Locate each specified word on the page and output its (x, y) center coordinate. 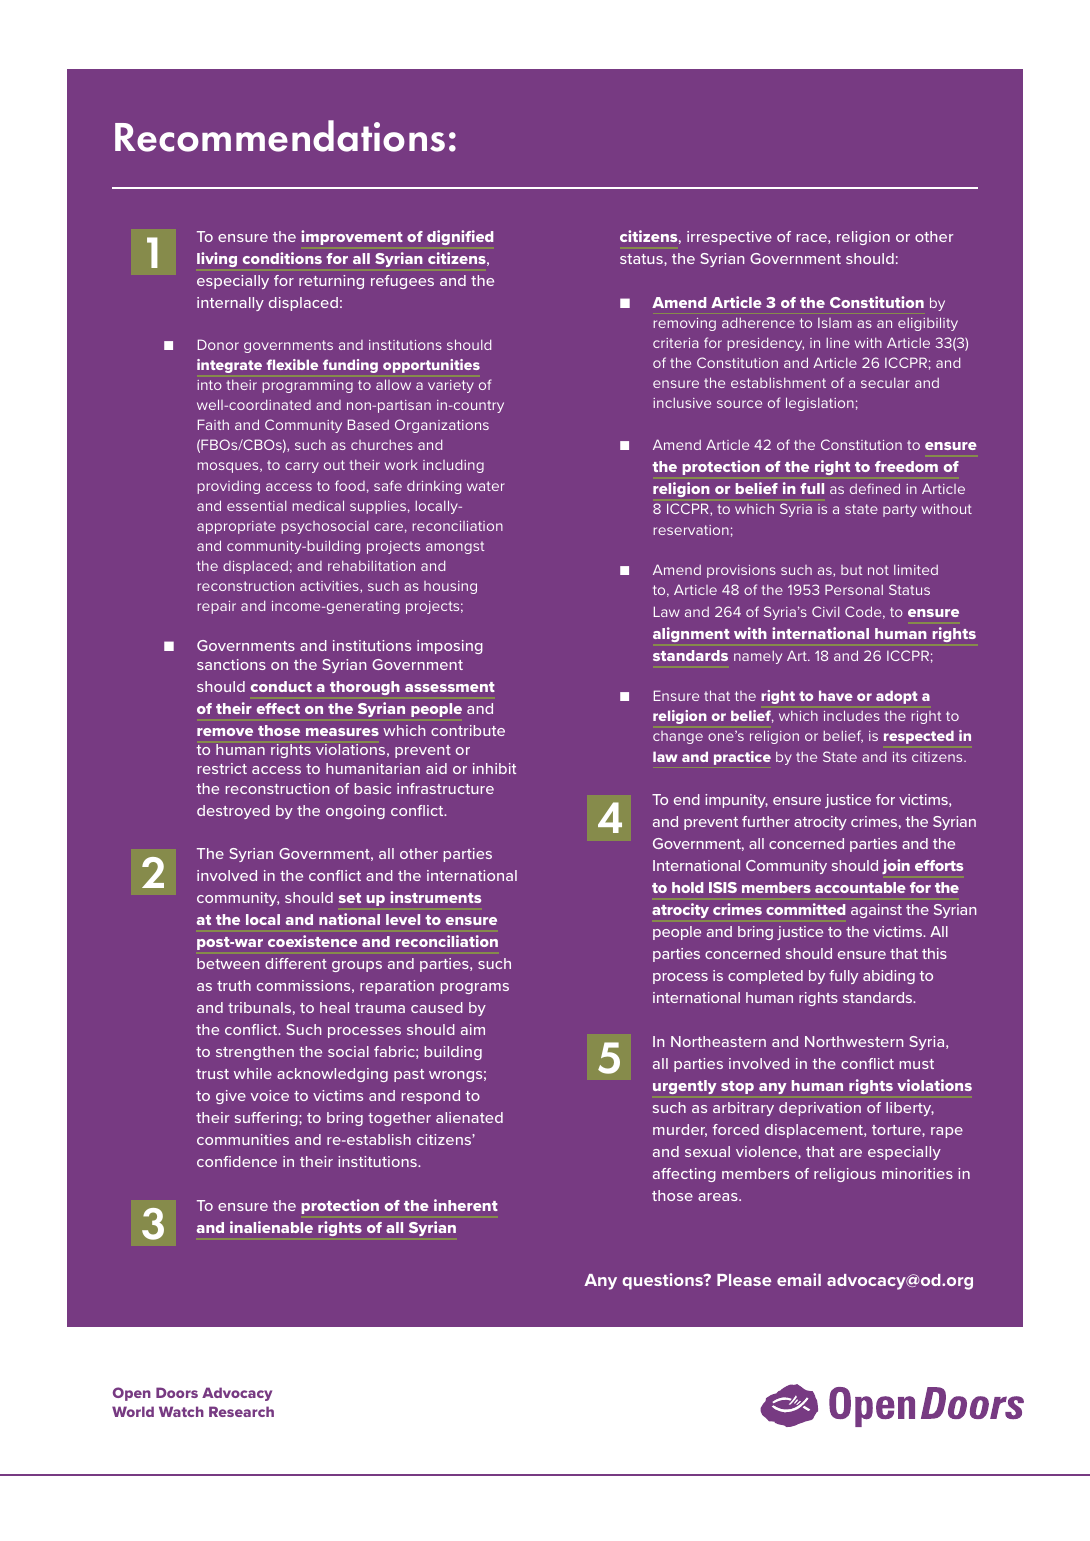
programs (475, 988)
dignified (460, 237)
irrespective (729, 238)
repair (216, 607)
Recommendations (280, 136)
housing (450, 587)
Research (241, 1411)
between (228, 963)
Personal (854, 589)
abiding (889, 977)
